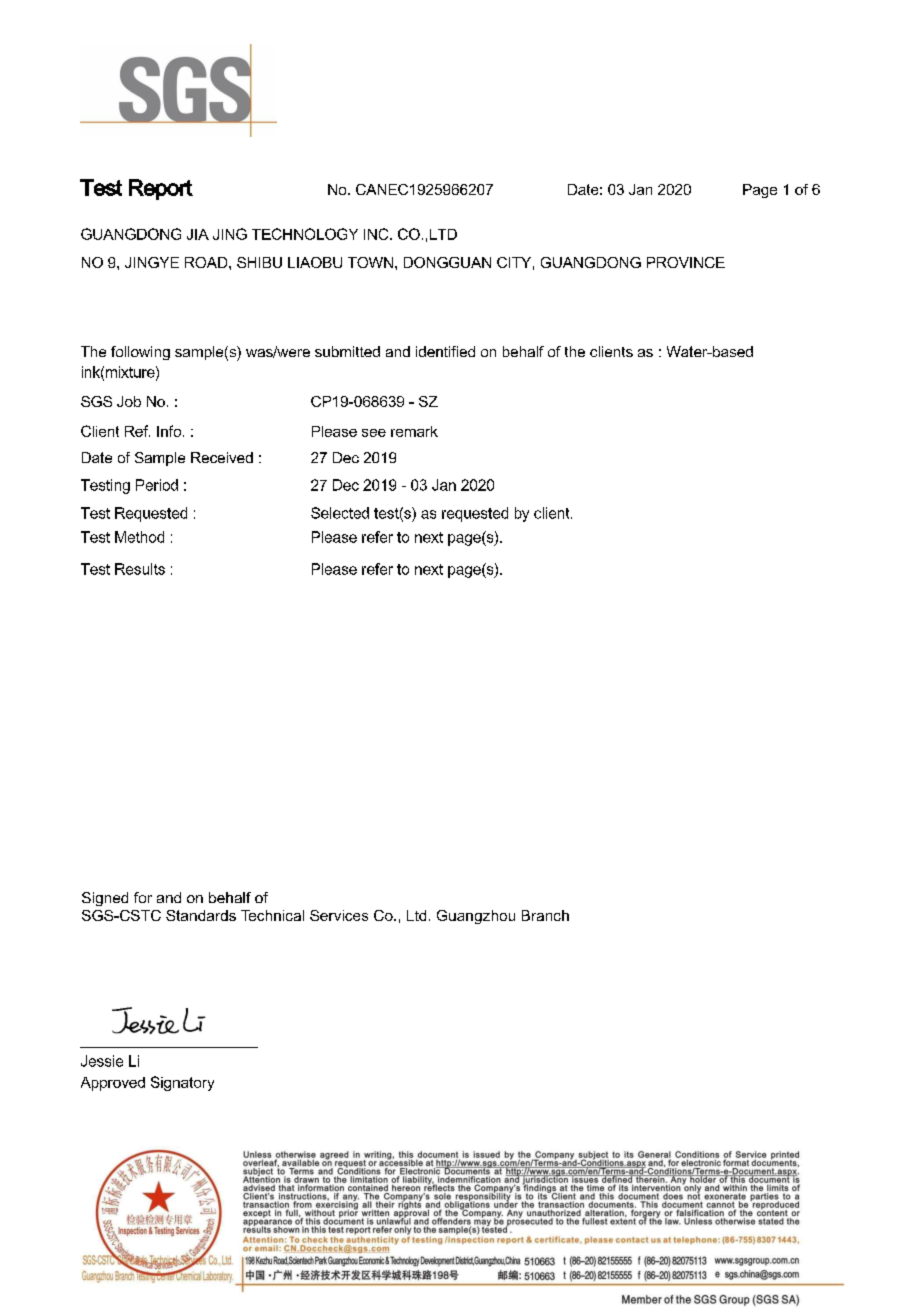 The image size is (924, 1308). What do you see at coordinates (545, 915) in the screenshot?
I see `Branch` at bounding box center [545, 915].
